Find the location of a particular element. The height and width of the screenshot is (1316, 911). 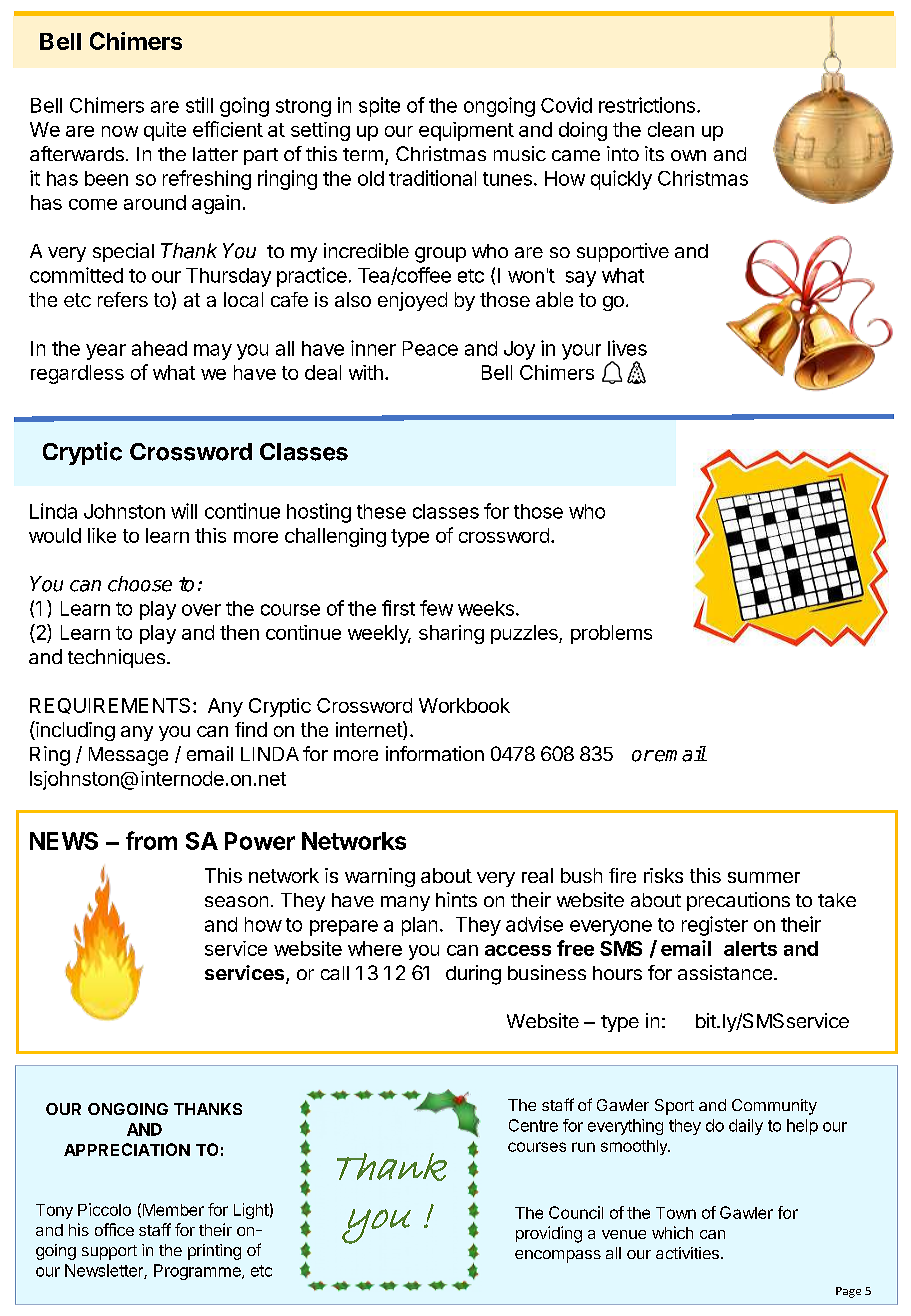

office is located at coordinates (114, 1229).
